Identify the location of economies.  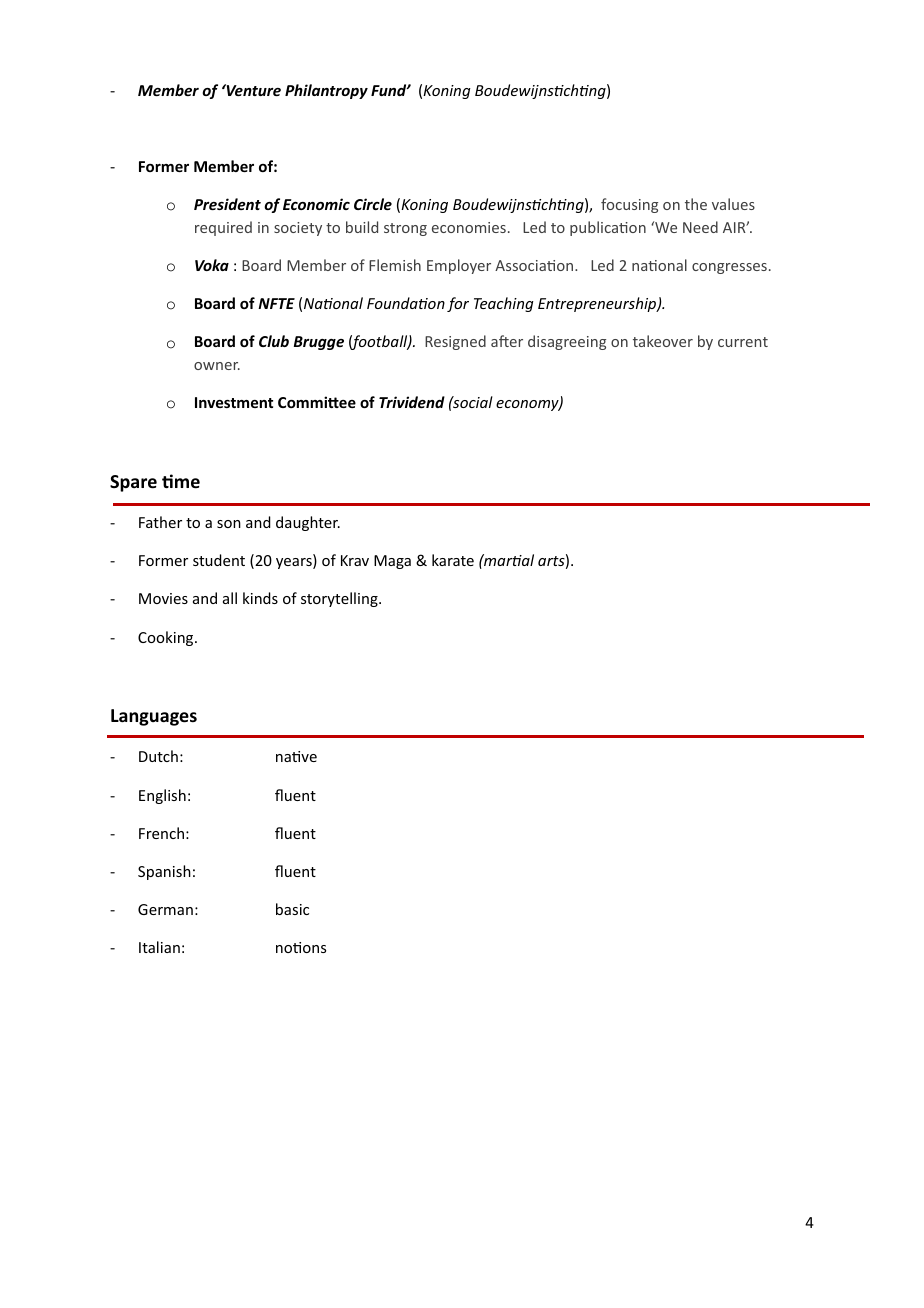
(469, 227).
